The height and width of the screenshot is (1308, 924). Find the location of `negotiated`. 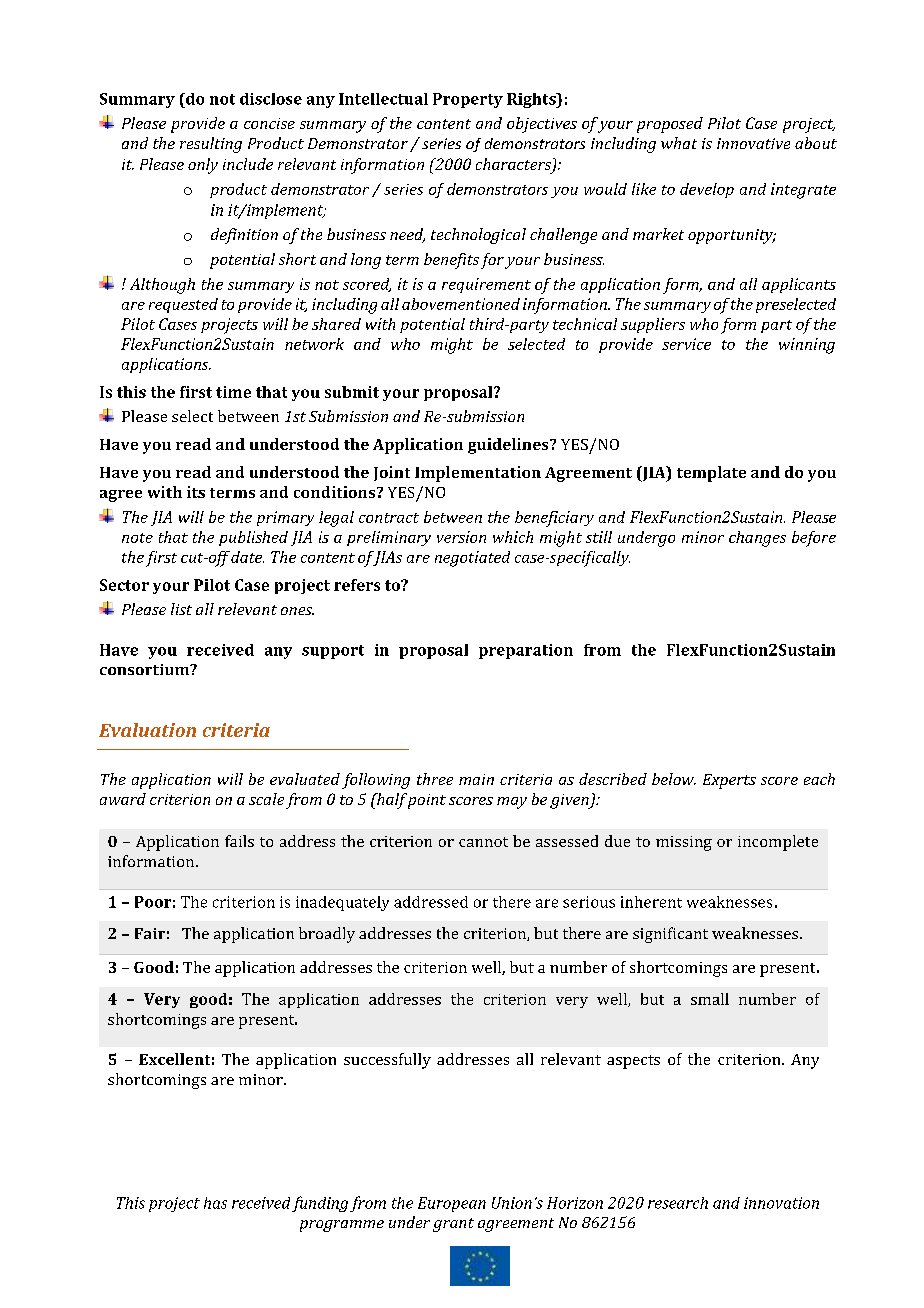

negotiated is located at coordinates (472, 559).
